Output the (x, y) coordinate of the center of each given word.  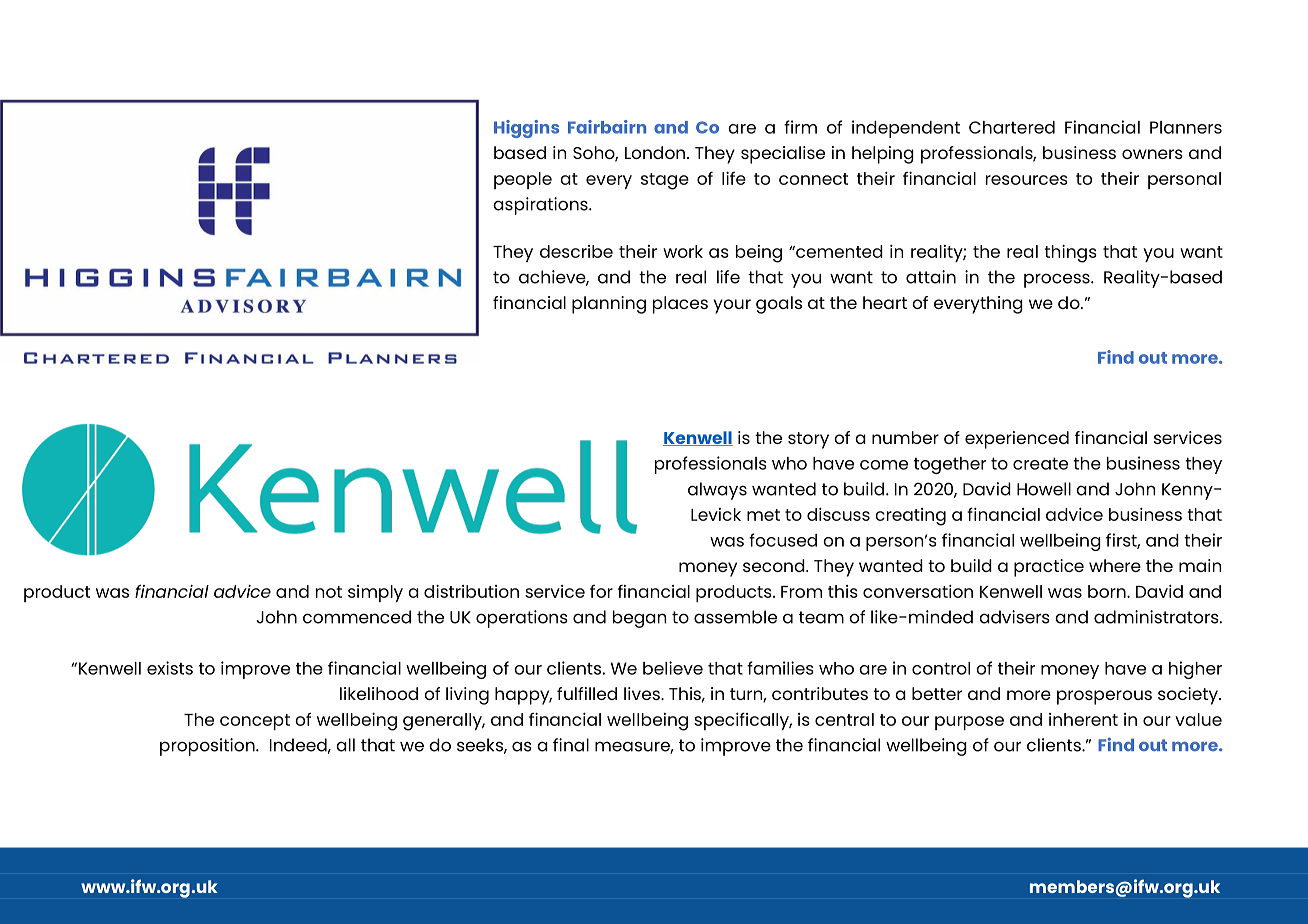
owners (1152, 154)
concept (255, 722)
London (655, 152)
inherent (1083, 719)
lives (643, 693)
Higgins (526, 129)
